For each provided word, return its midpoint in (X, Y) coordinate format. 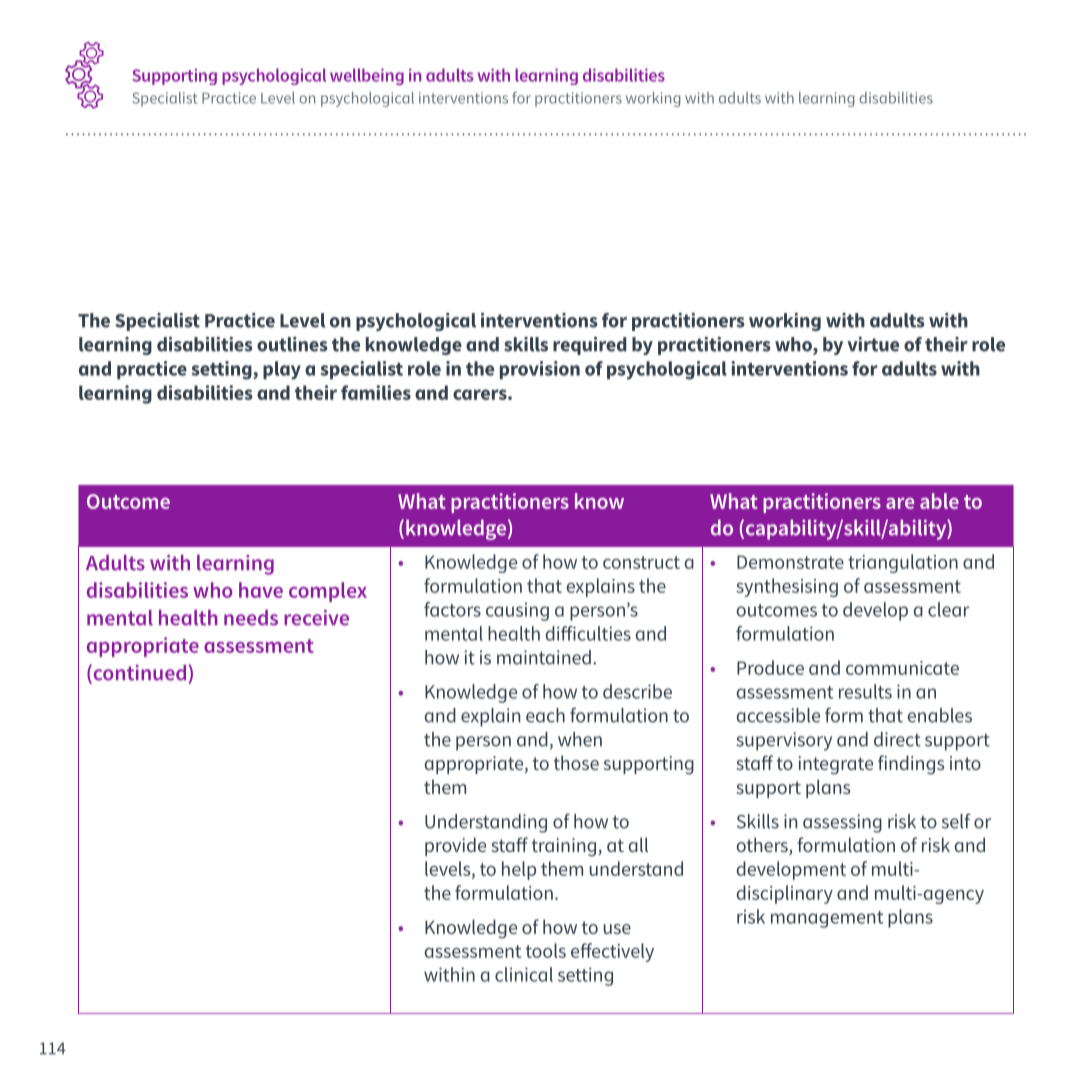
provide (455, 846)
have (261, 590)
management (827, 919)
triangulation (903, 563)
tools (545, 950)
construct (641, 562)
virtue (873, 344)
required (589, 346)
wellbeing (367, 76)
